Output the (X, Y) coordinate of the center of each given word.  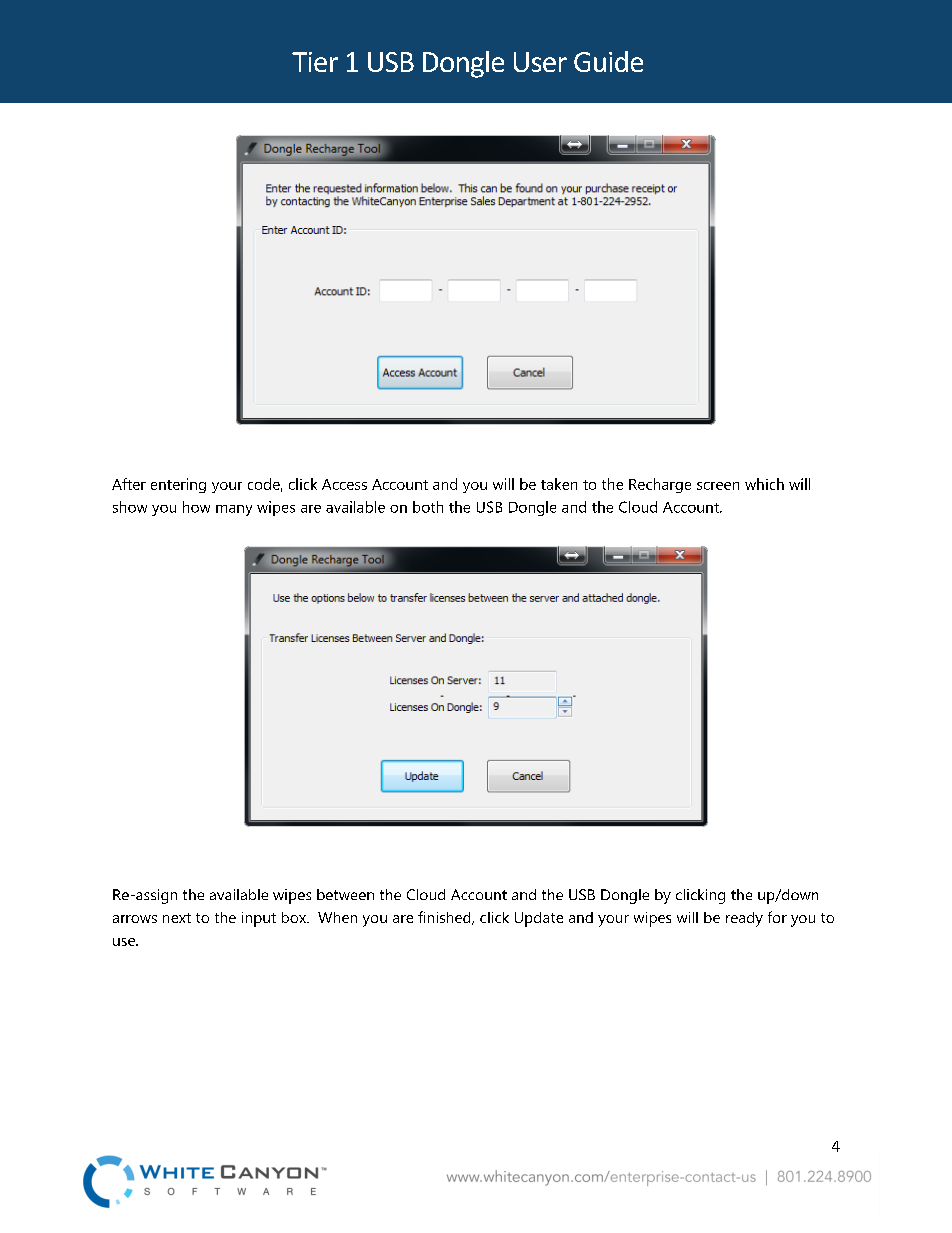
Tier (315, 62)
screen (718, 486)
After (129, 484)
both (428, 507)
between (345, 894)
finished (445, 918)
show (130, 507)
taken (559, 484)
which (764, 484)
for (777, 917)
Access (344, 484)
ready (744, 919)
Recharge (660, 485)
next (177, 918)
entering (178, 485)
